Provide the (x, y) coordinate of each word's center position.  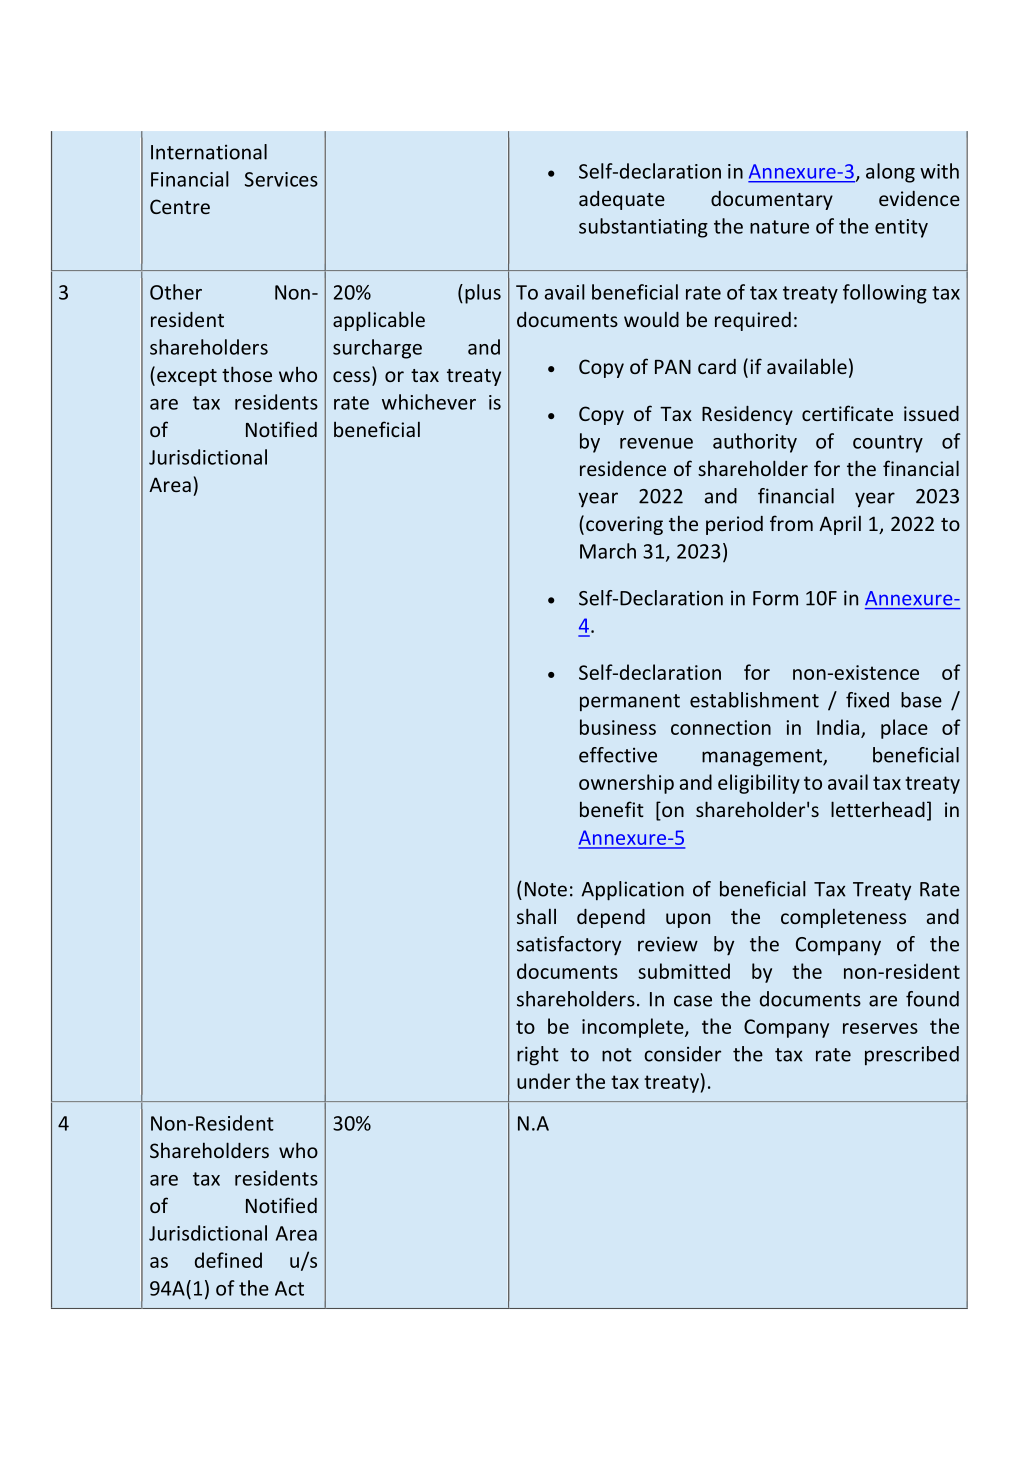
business (618, 727)
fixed (867, 700)
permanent (630, 702)
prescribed (912, 1055)
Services (281, 179)
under (543, 1081)
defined (228, 1260)
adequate (622, 200)
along (890, 173)
